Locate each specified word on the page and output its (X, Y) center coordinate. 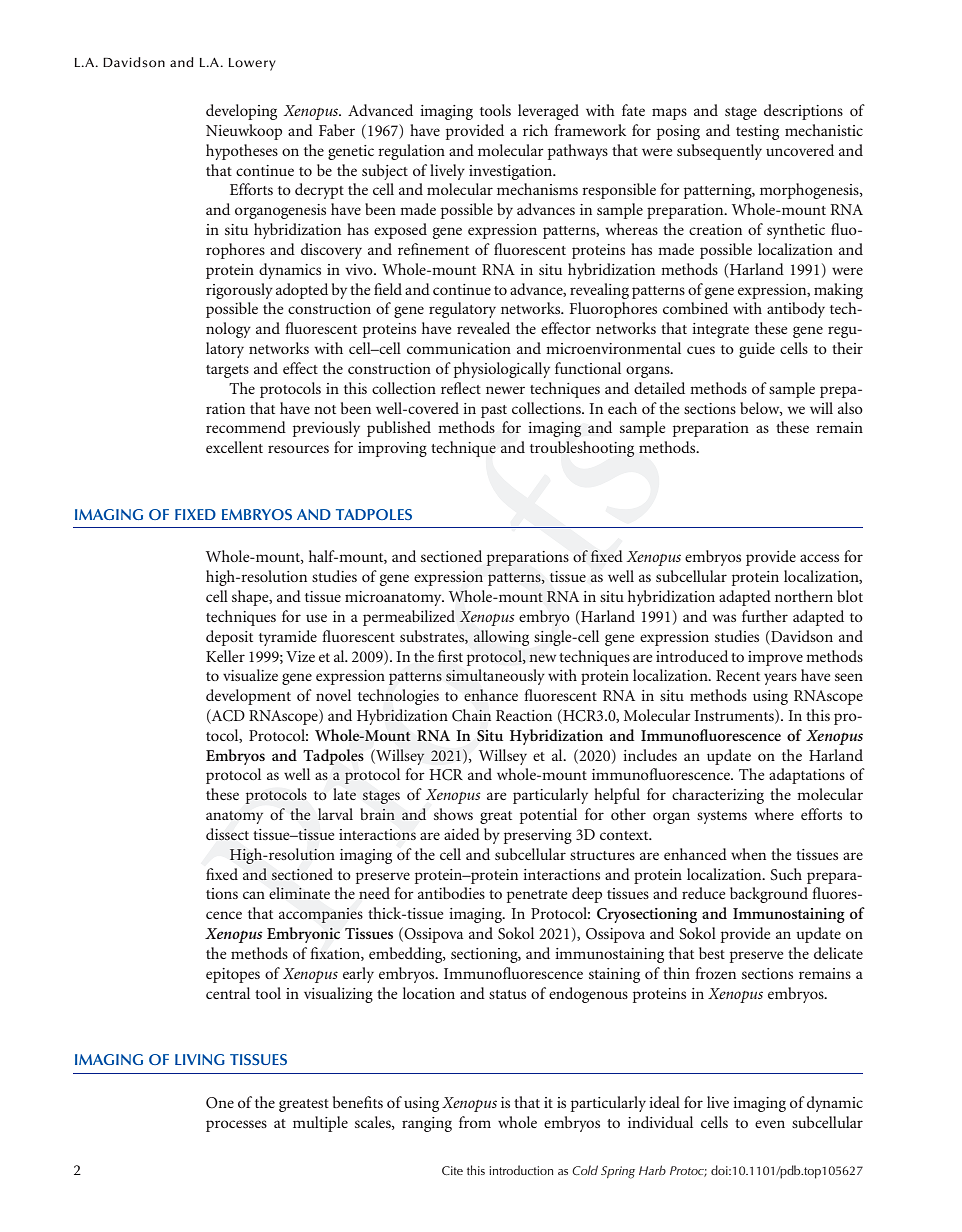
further (765, 616)
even (770, 1124)
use (316, 618)
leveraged (548, 112)
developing (241, 112)
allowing (501, 638)
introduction (521, 1170)
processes (236, 1126)
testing (757, 132)
